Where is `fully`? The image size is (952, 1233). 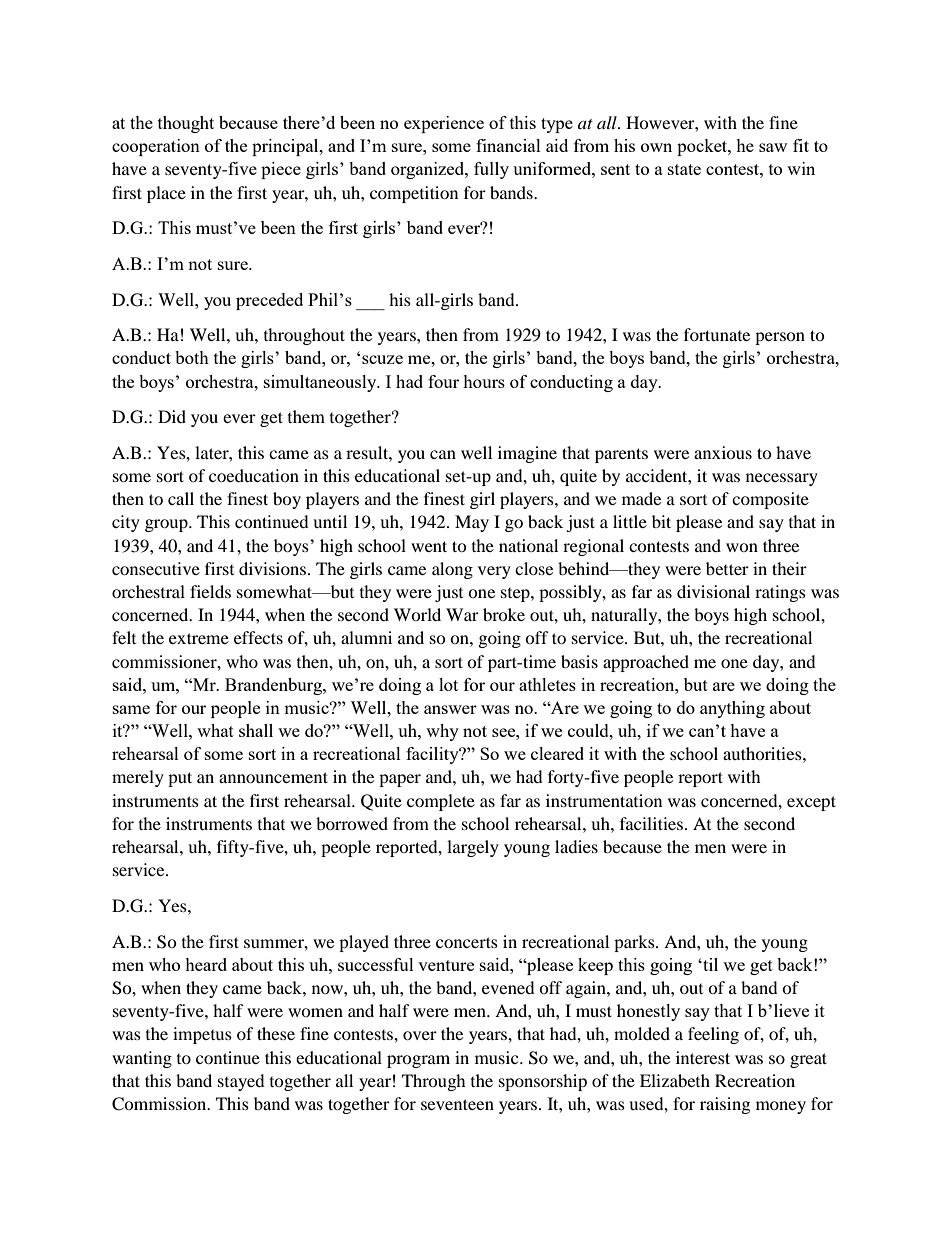 fully is located at coordinates (491, 170).
